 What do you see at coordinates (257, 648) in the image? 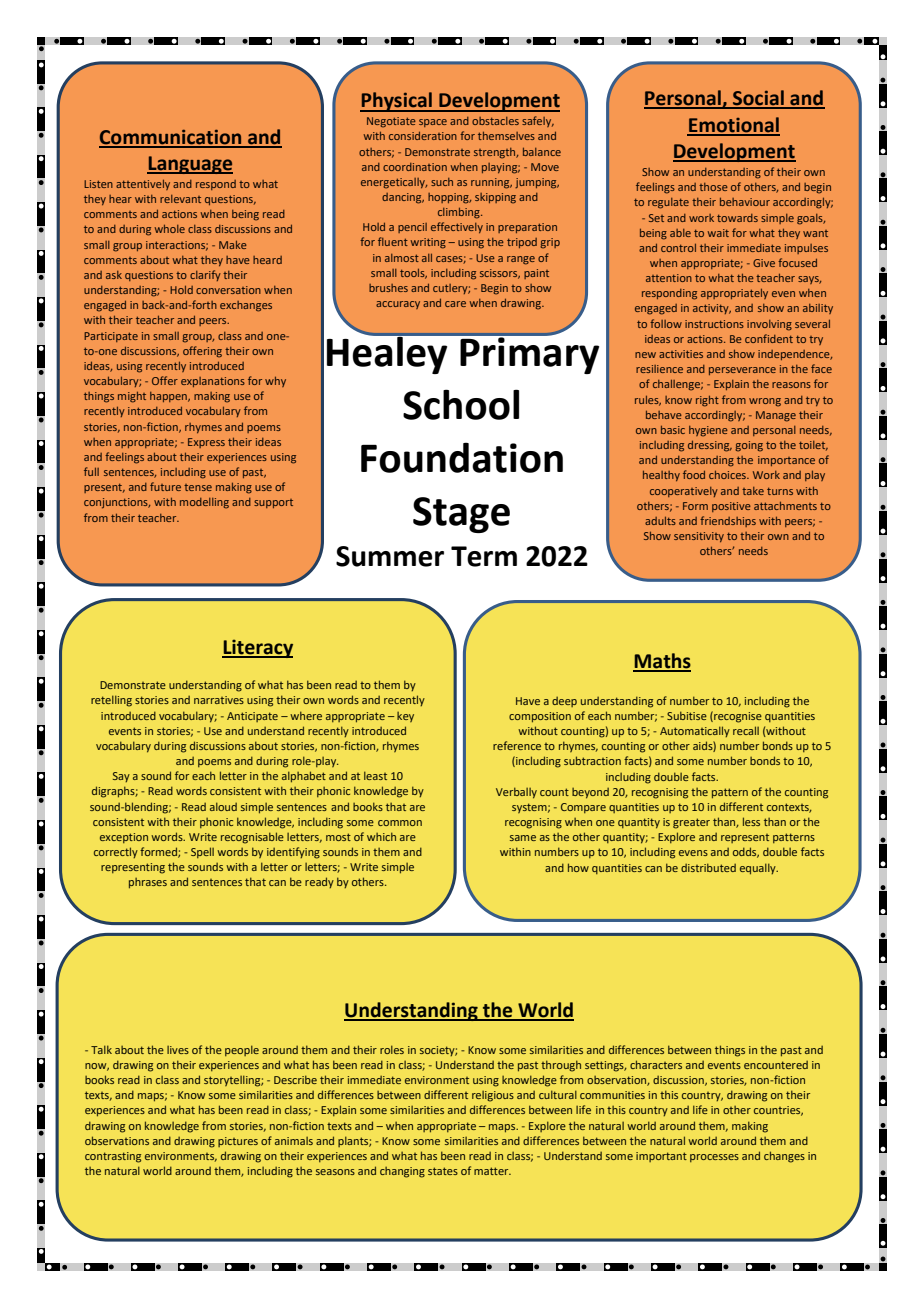
I see `Literacy` at bounding box center [257, 648].
